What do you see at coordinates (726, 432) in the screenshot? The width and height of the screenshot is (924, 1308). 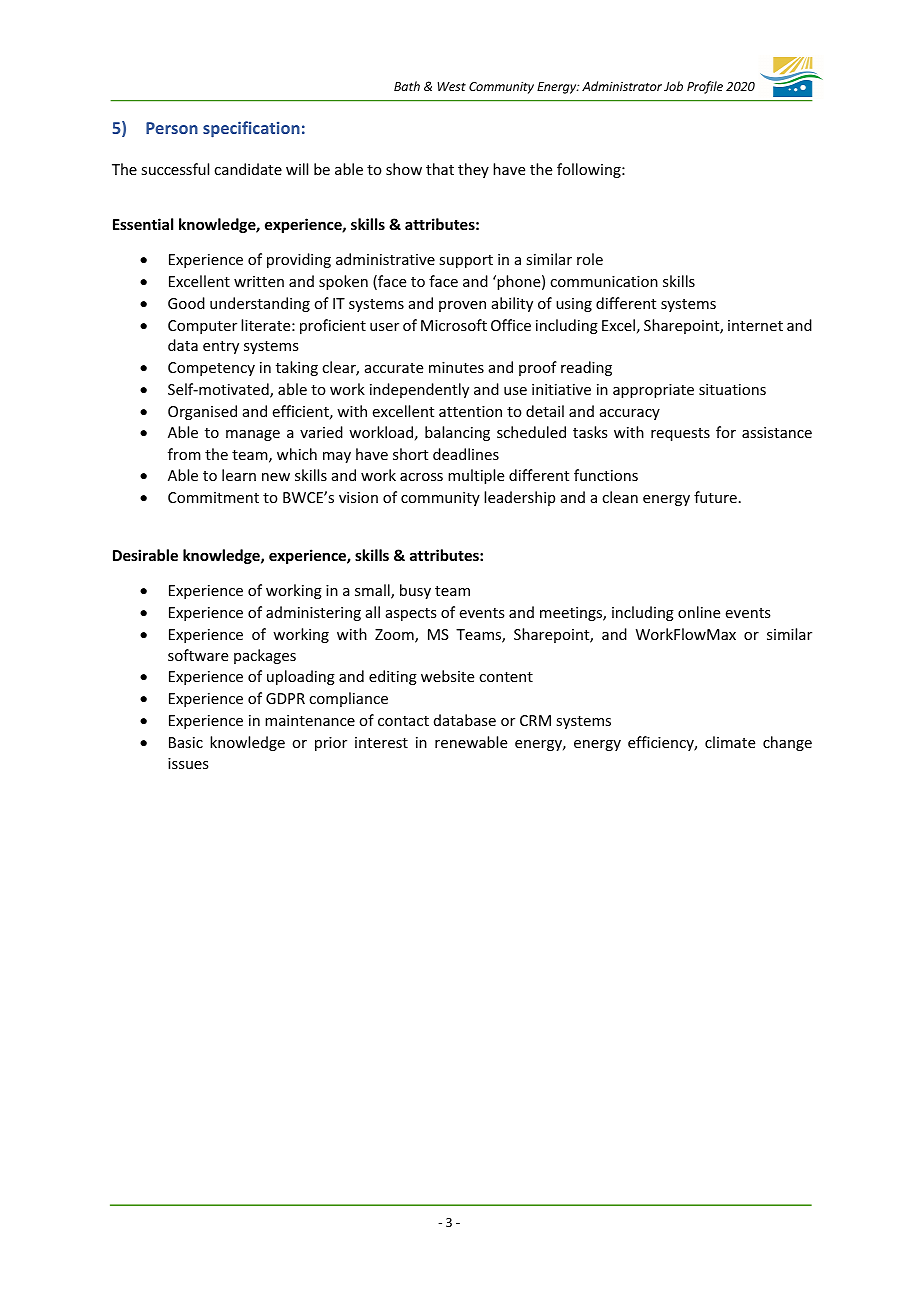 I see `for` at bounding box center [726, 432].
